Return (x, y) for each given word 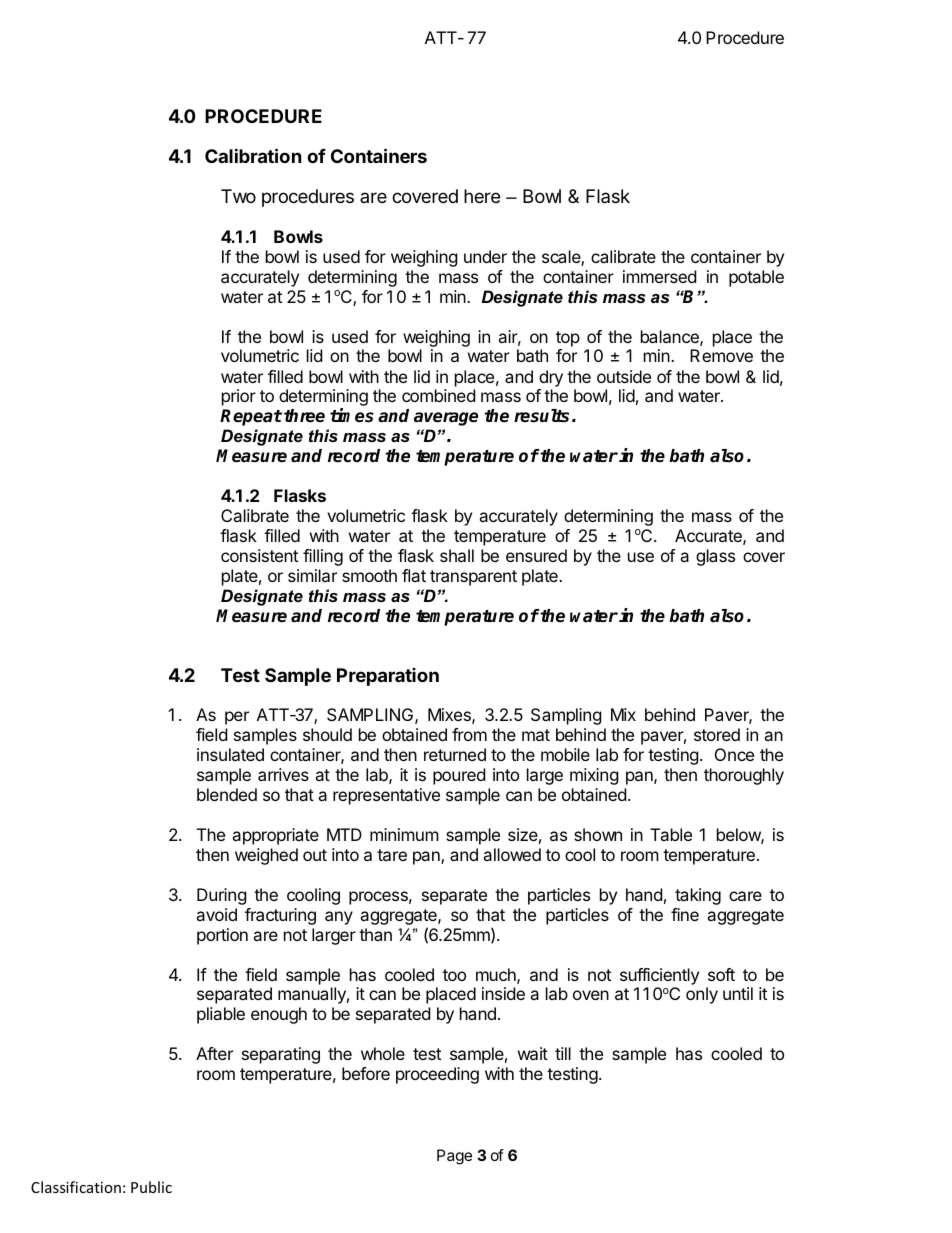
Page (454, 1157)
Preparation (388, 677)
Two (238, 196)
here (482, 196)
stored (717, 734)
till (563, 1053)
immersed (659, 276)
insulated (230, 754)
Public (151, 1187)
